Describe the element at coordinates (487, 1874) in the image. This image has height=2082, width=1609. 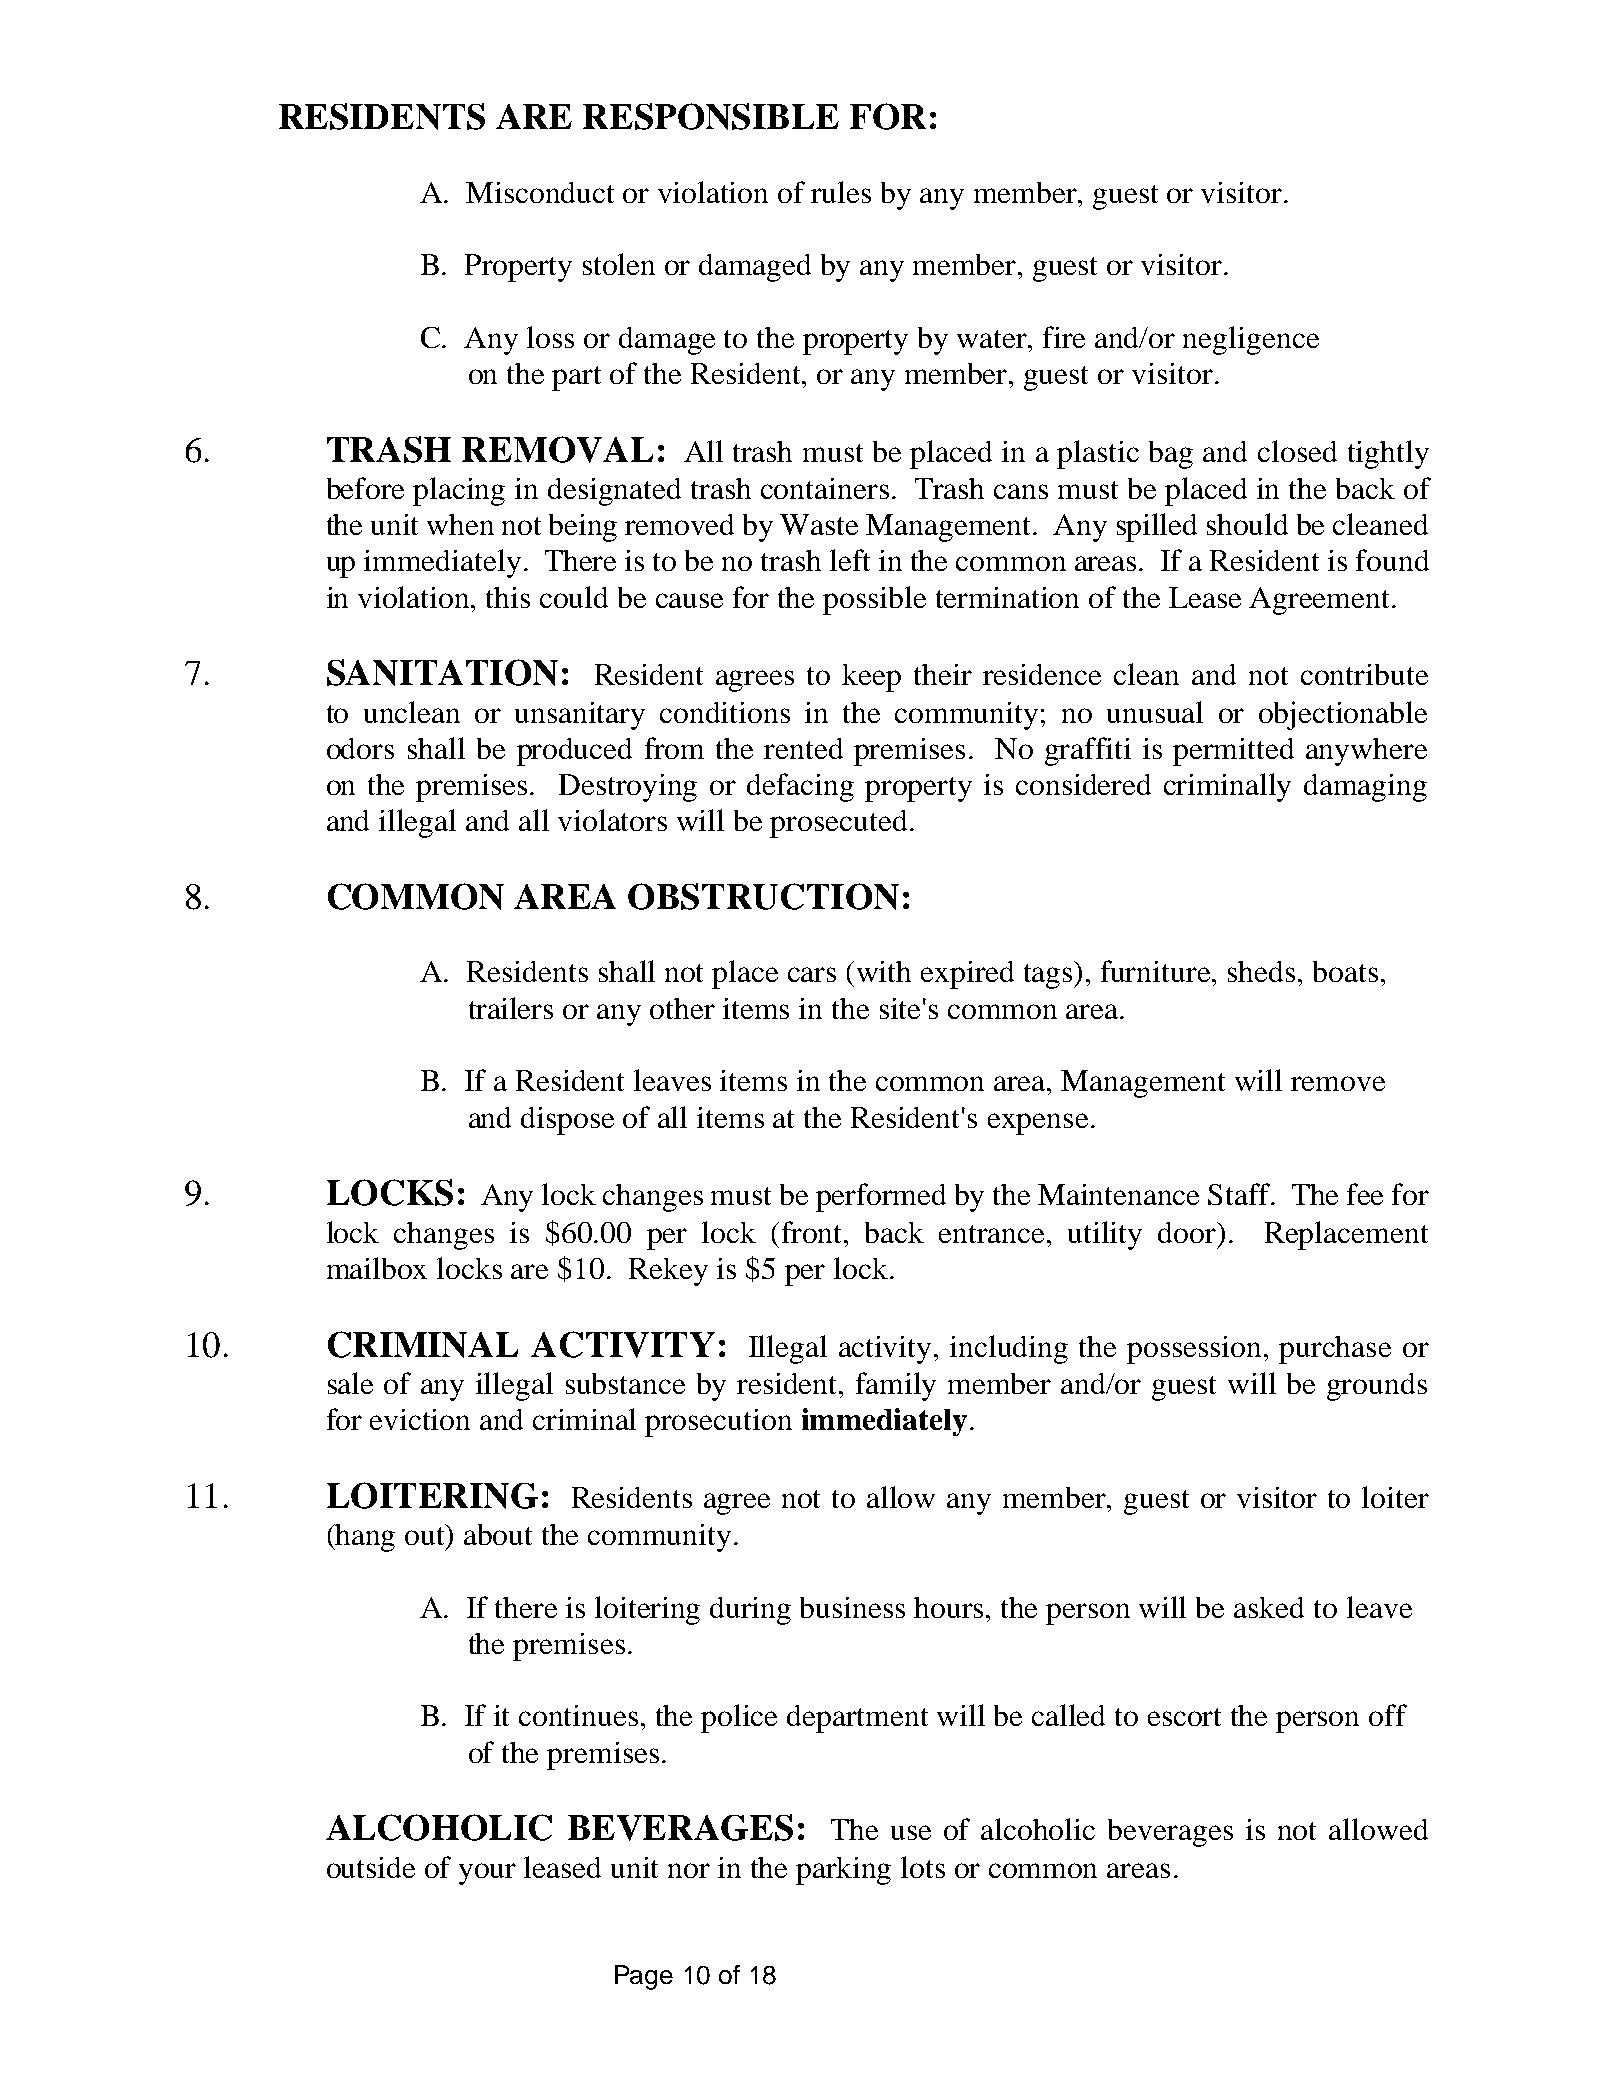
I see `your` at that location.
